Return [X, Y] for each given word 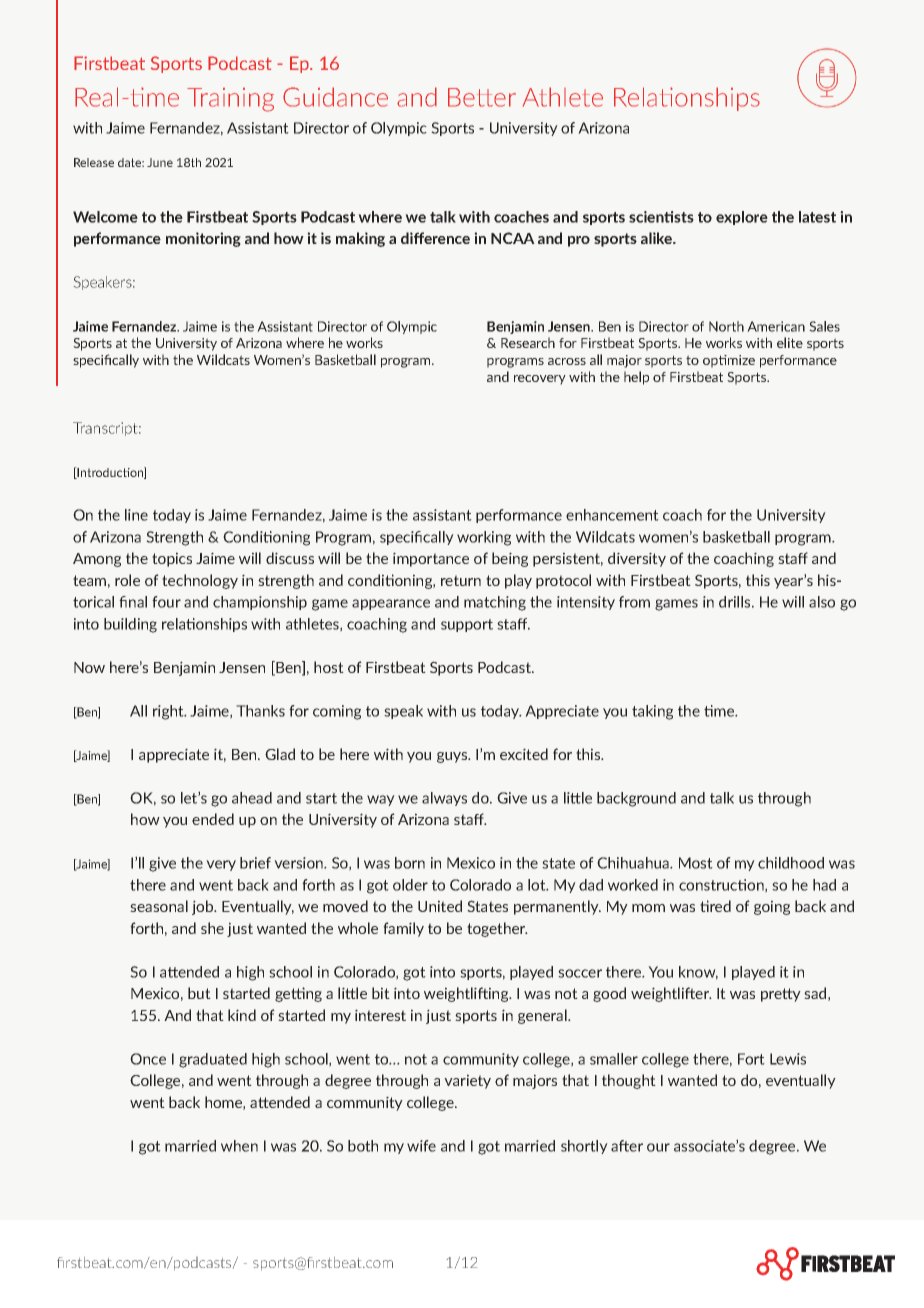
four [166, 602]
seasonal [159, 906]
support [467, 625]
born [410, 863]
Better [482, 97]
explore [742, 218]
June [160, 162]
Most [696, 863]
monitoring [203, 239]
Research [528, 342]
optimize [729, 361]
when [239, 1146]
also [822, 602]
